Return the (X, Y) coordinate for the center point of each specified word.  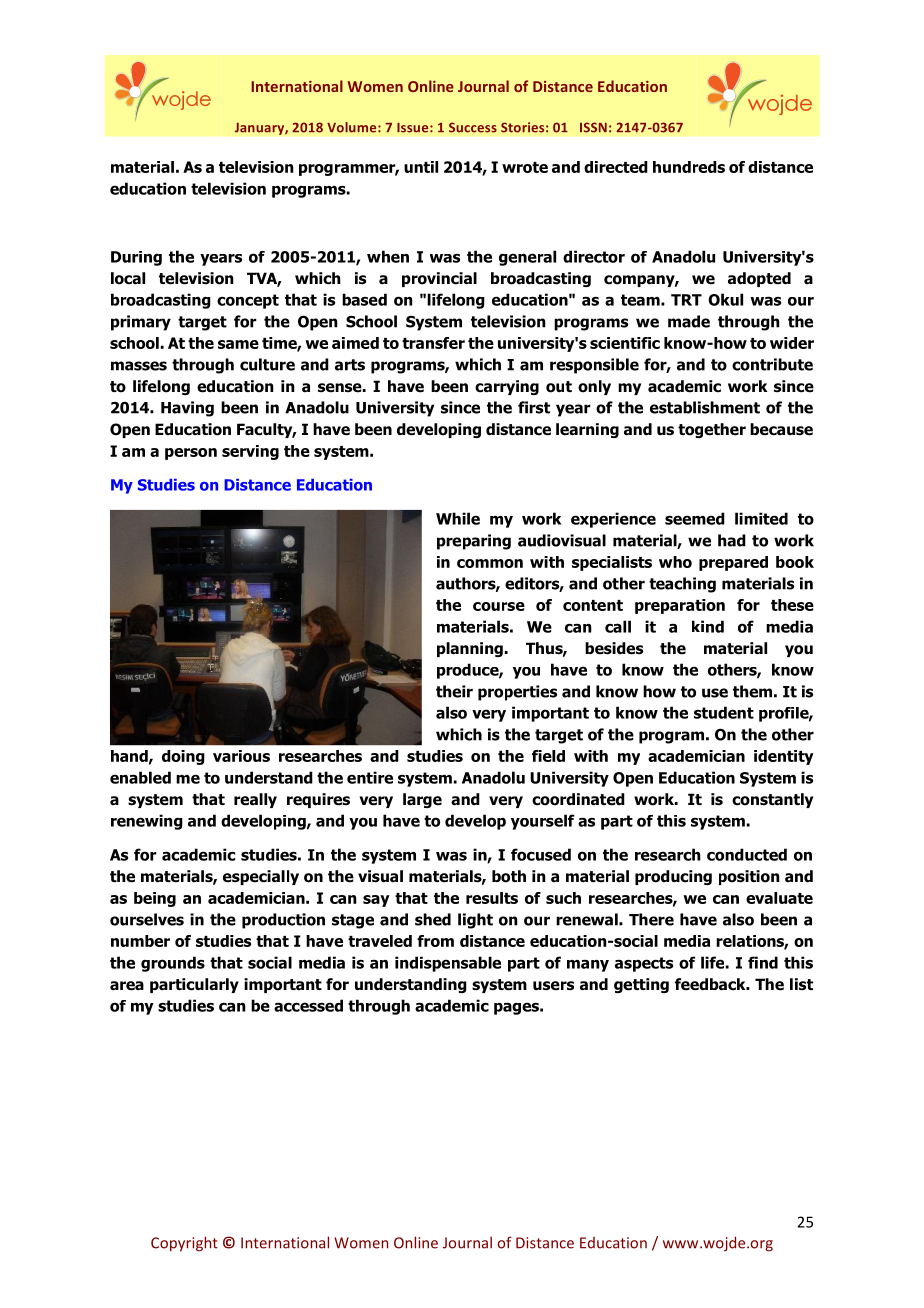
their (454, 691)
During (136, 258)
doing (183, 757)
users (553, 986)
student (724, 712)
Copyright (184, 1244)
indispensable (448, 964)
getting (641, 985)
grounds (173, 964)
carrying (507, 387)
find (763, 962)
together (712, 430)
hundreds (689, 167)
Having (187, 409)
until (421, 167)
